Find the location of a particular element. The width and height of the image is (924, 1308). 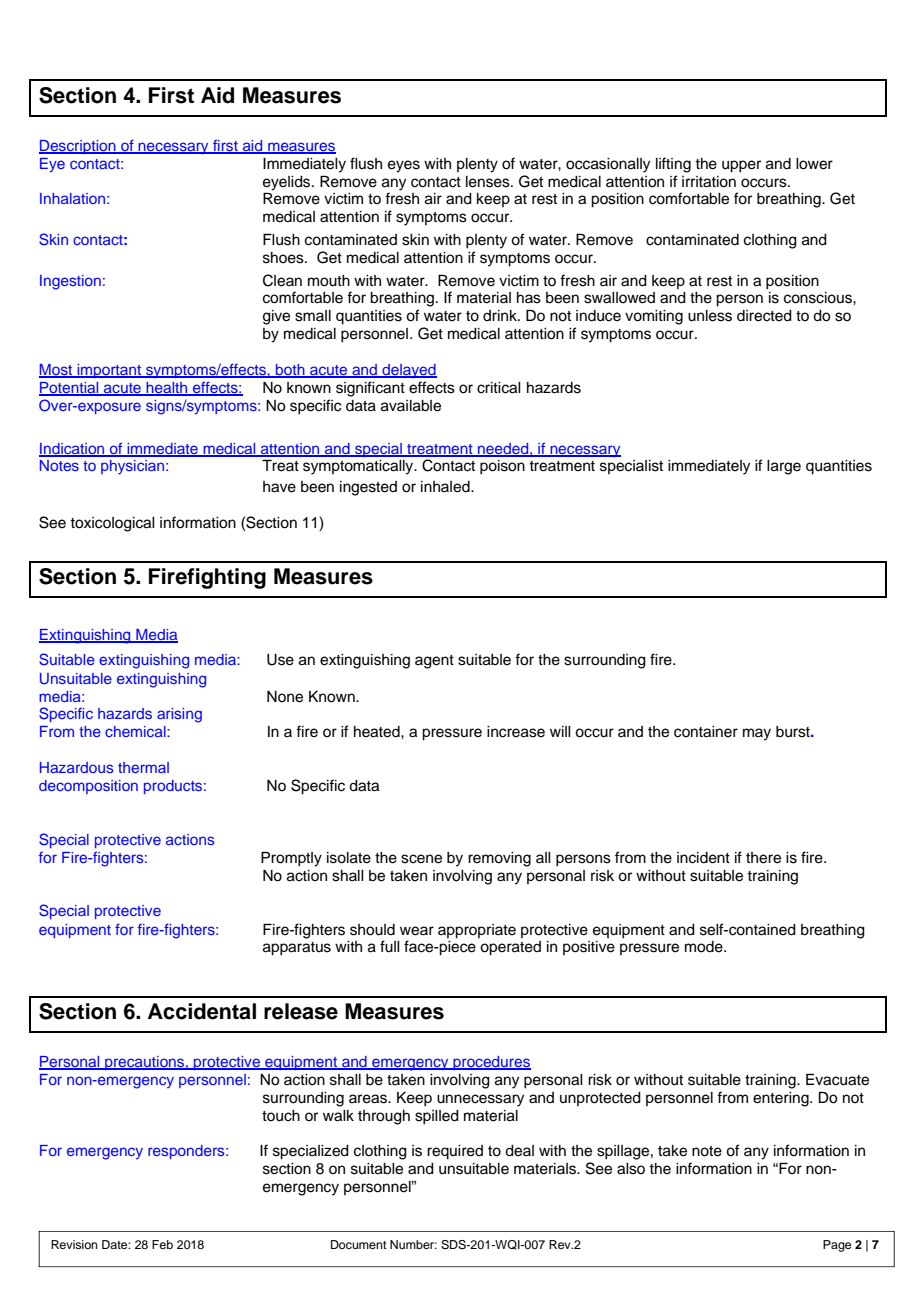

upper is located at coordinates (741, 166).
